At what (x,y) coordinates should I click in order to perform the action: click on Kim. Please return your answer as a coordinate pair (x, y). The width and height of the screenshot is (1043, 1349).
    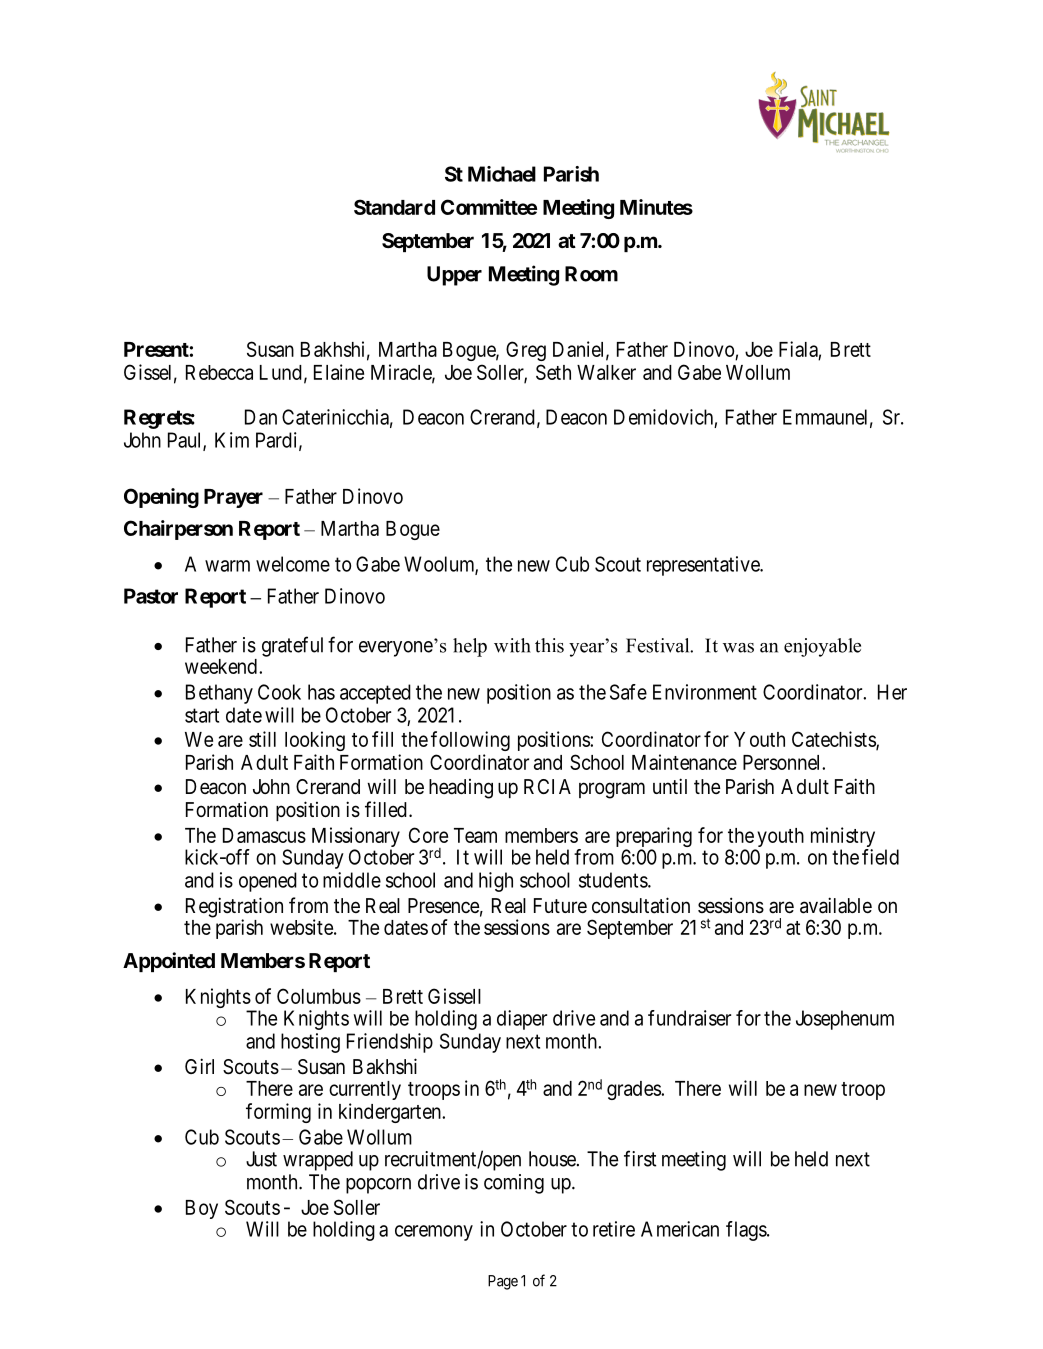
    Looking at the image, I should click on (232, 440).
